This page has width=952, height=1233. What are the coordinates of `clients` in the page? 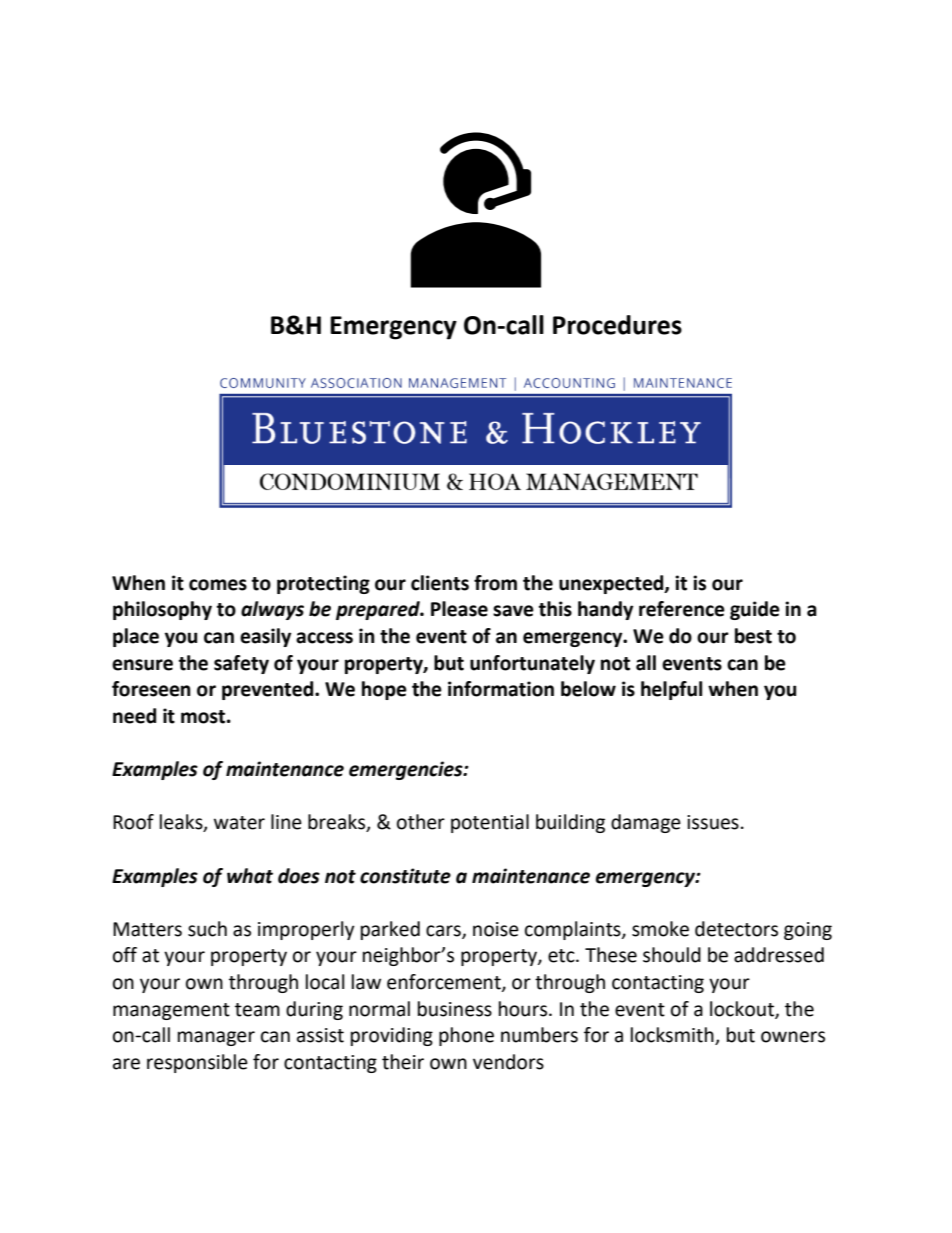 It's located at (440, 583).
